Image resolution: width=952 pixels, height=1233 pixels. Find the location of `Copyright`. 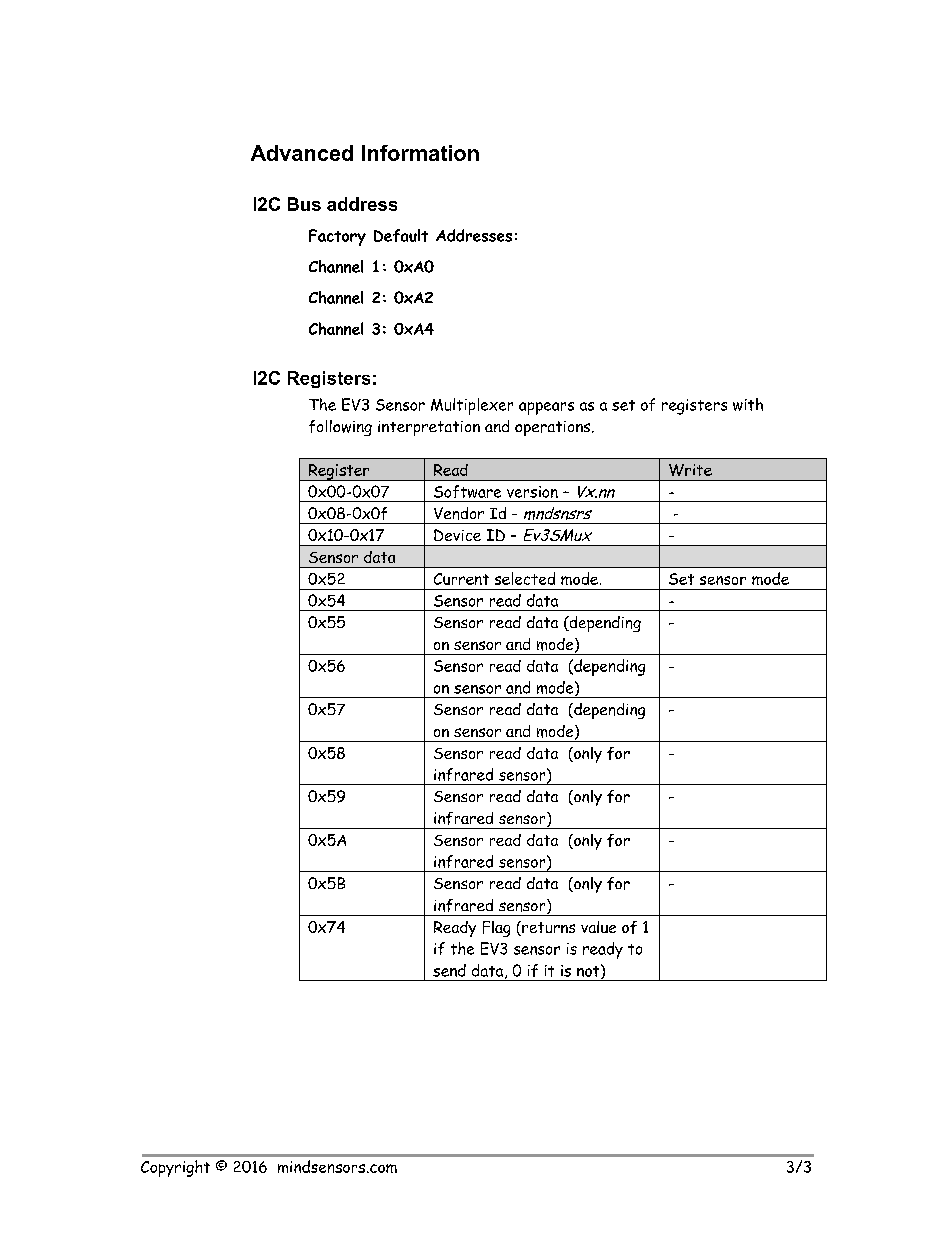

Copyright is located at coordinates (175, 1168).
